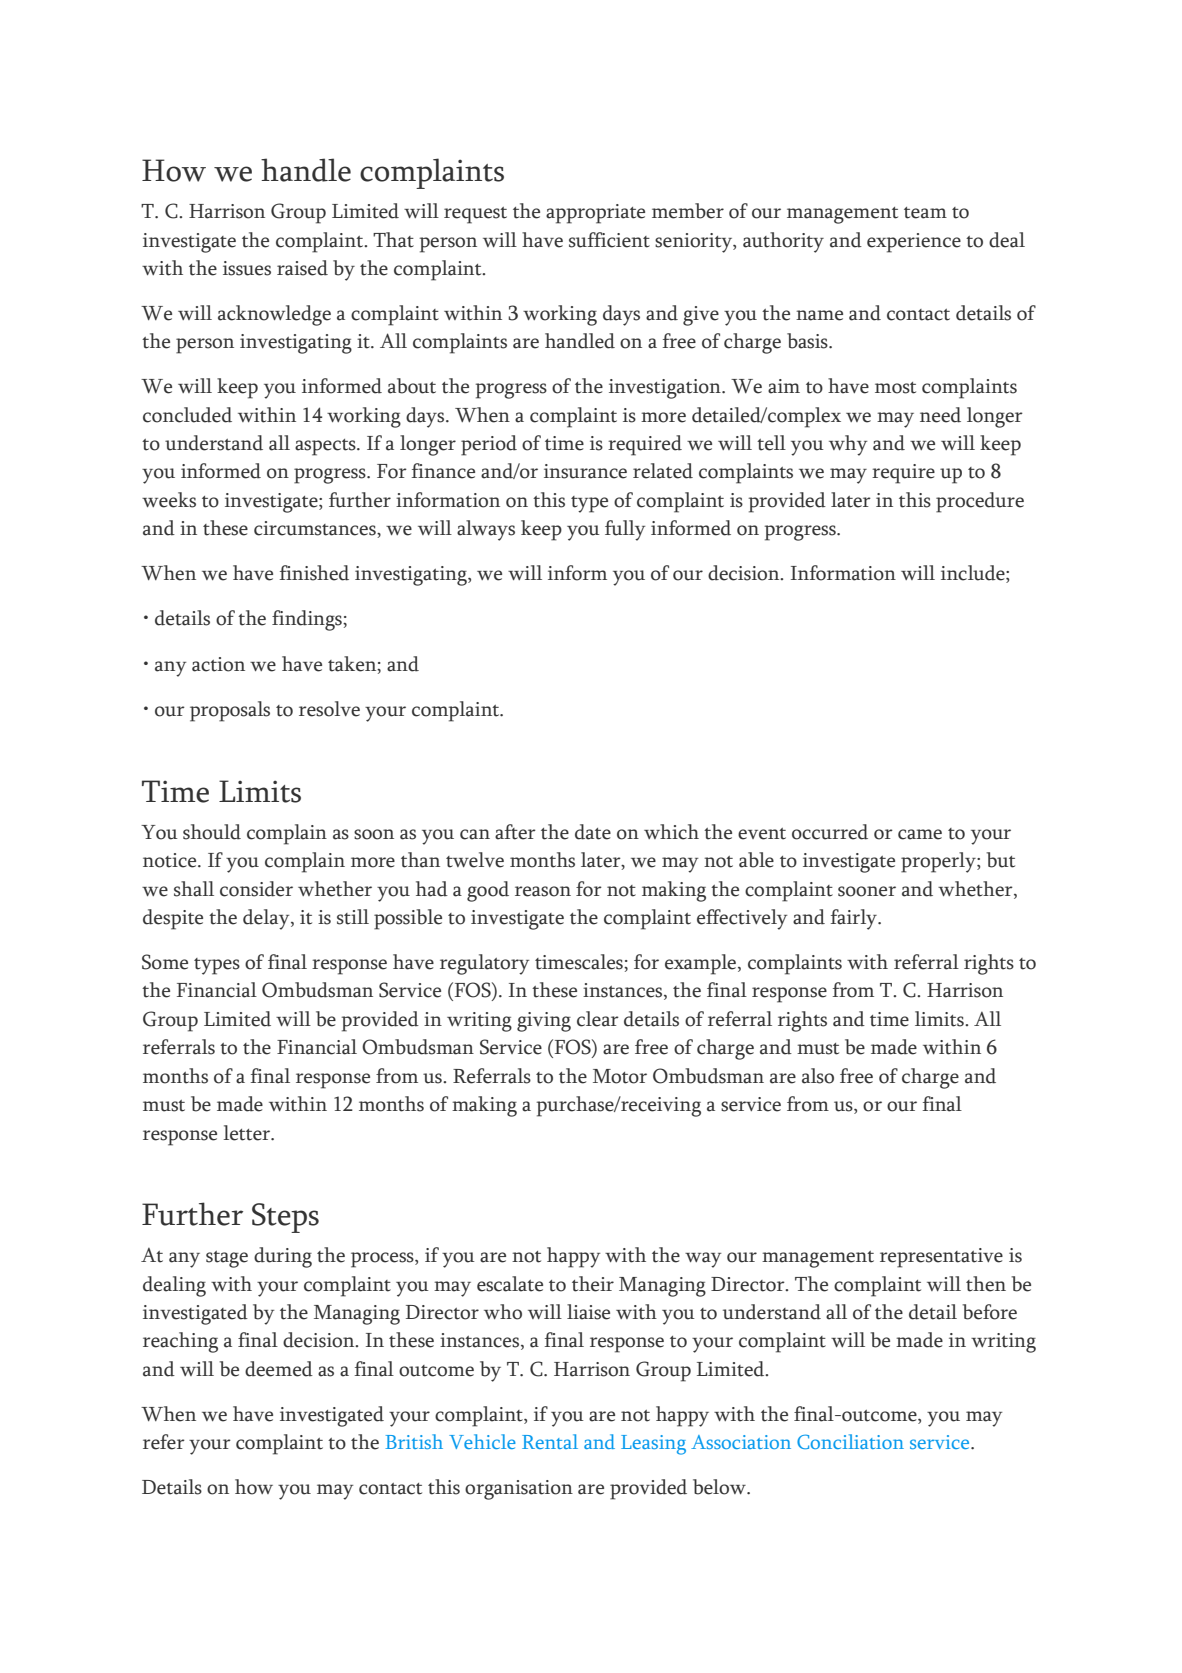  What do you see at coordinates (248, 1133) in the image?
I see `letter` at bounding box center [248, 1133].
